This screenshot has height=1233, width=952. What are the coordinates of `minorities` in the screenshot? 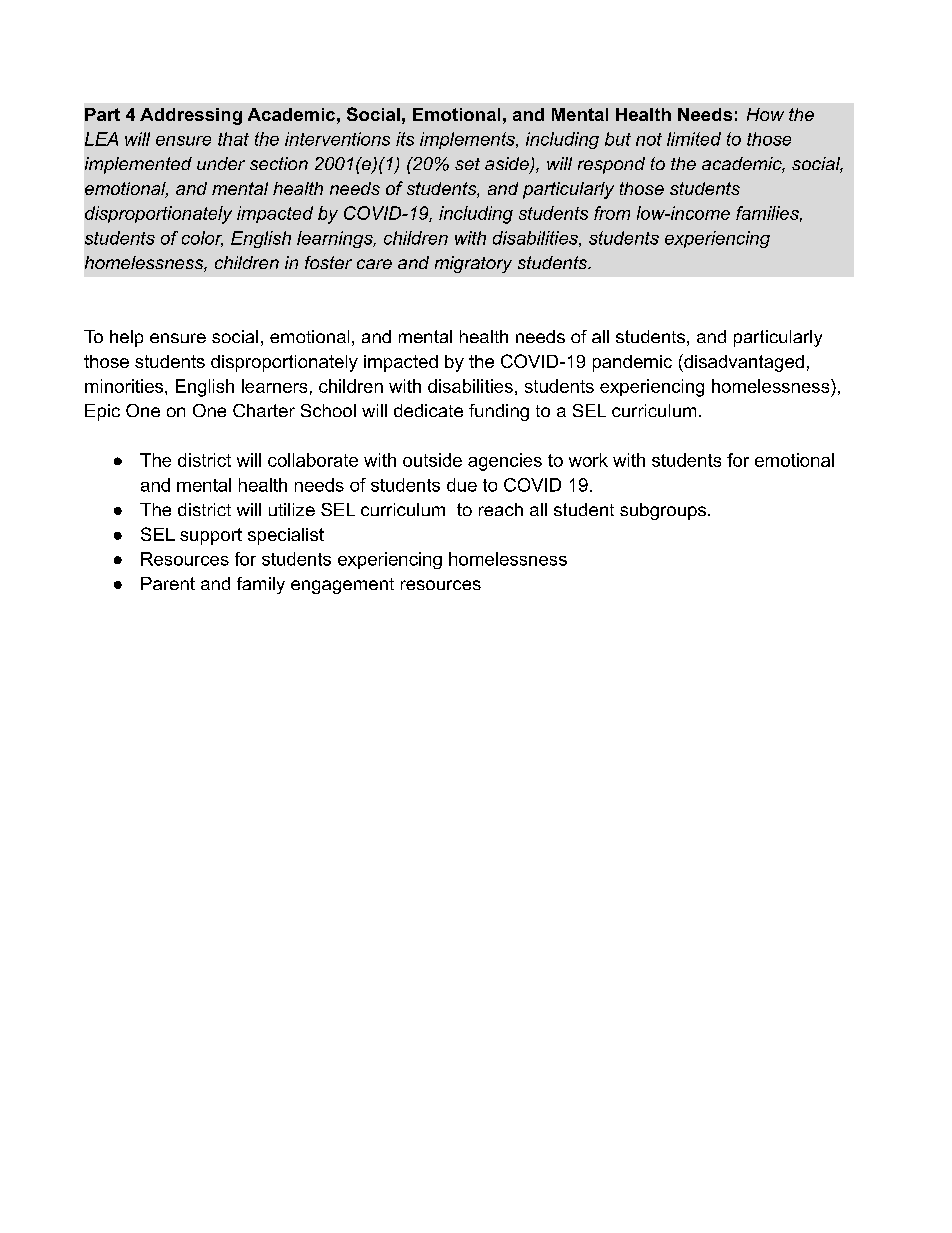 It's located at (125, 386).
